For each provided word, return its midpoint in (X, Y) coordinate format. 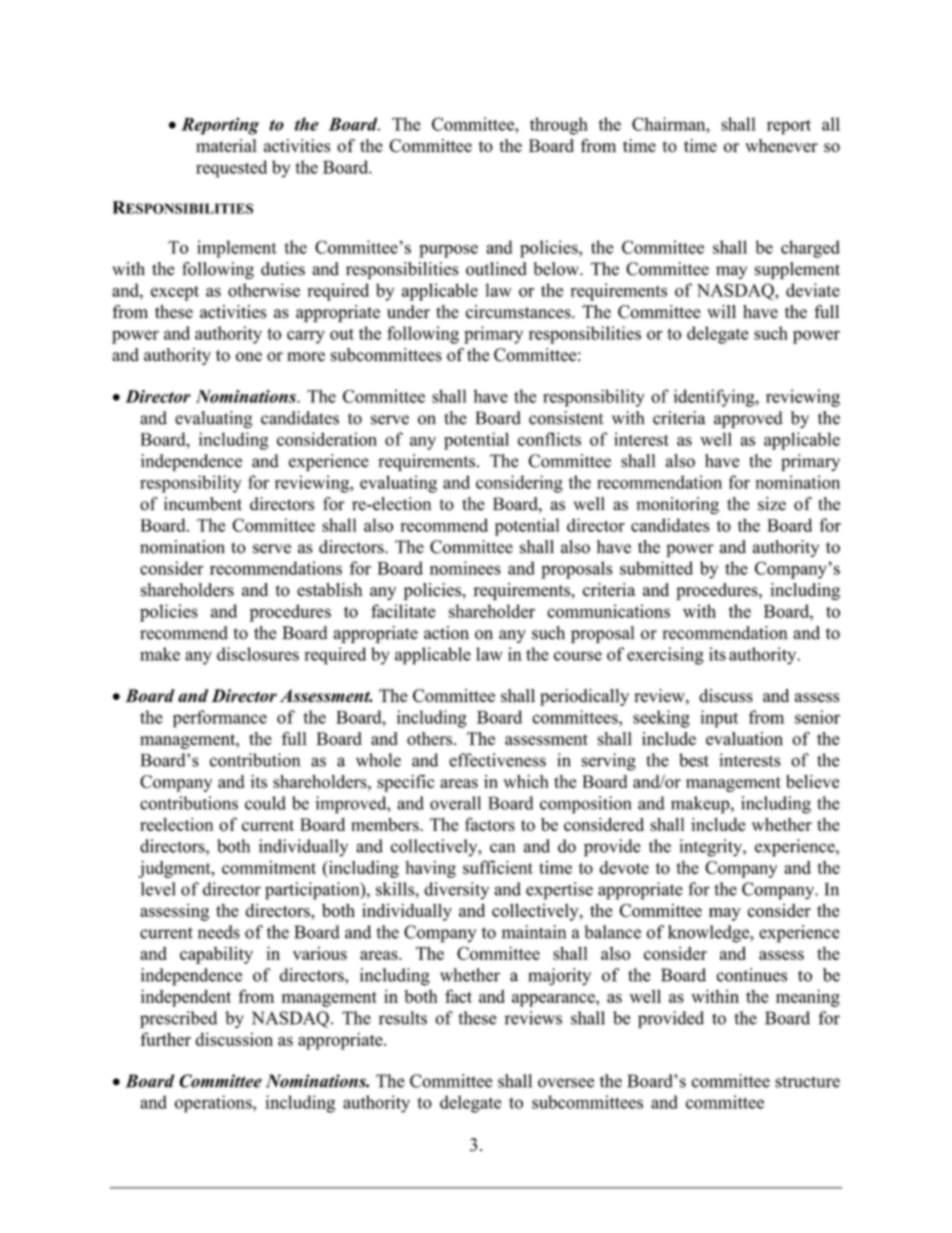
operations (214, 1104)
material (226, 145)
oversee (566, 1083)
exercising (665, 656)
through (559, 126)
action (446, 633)
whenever (781, 145)
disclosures (258, 654)
